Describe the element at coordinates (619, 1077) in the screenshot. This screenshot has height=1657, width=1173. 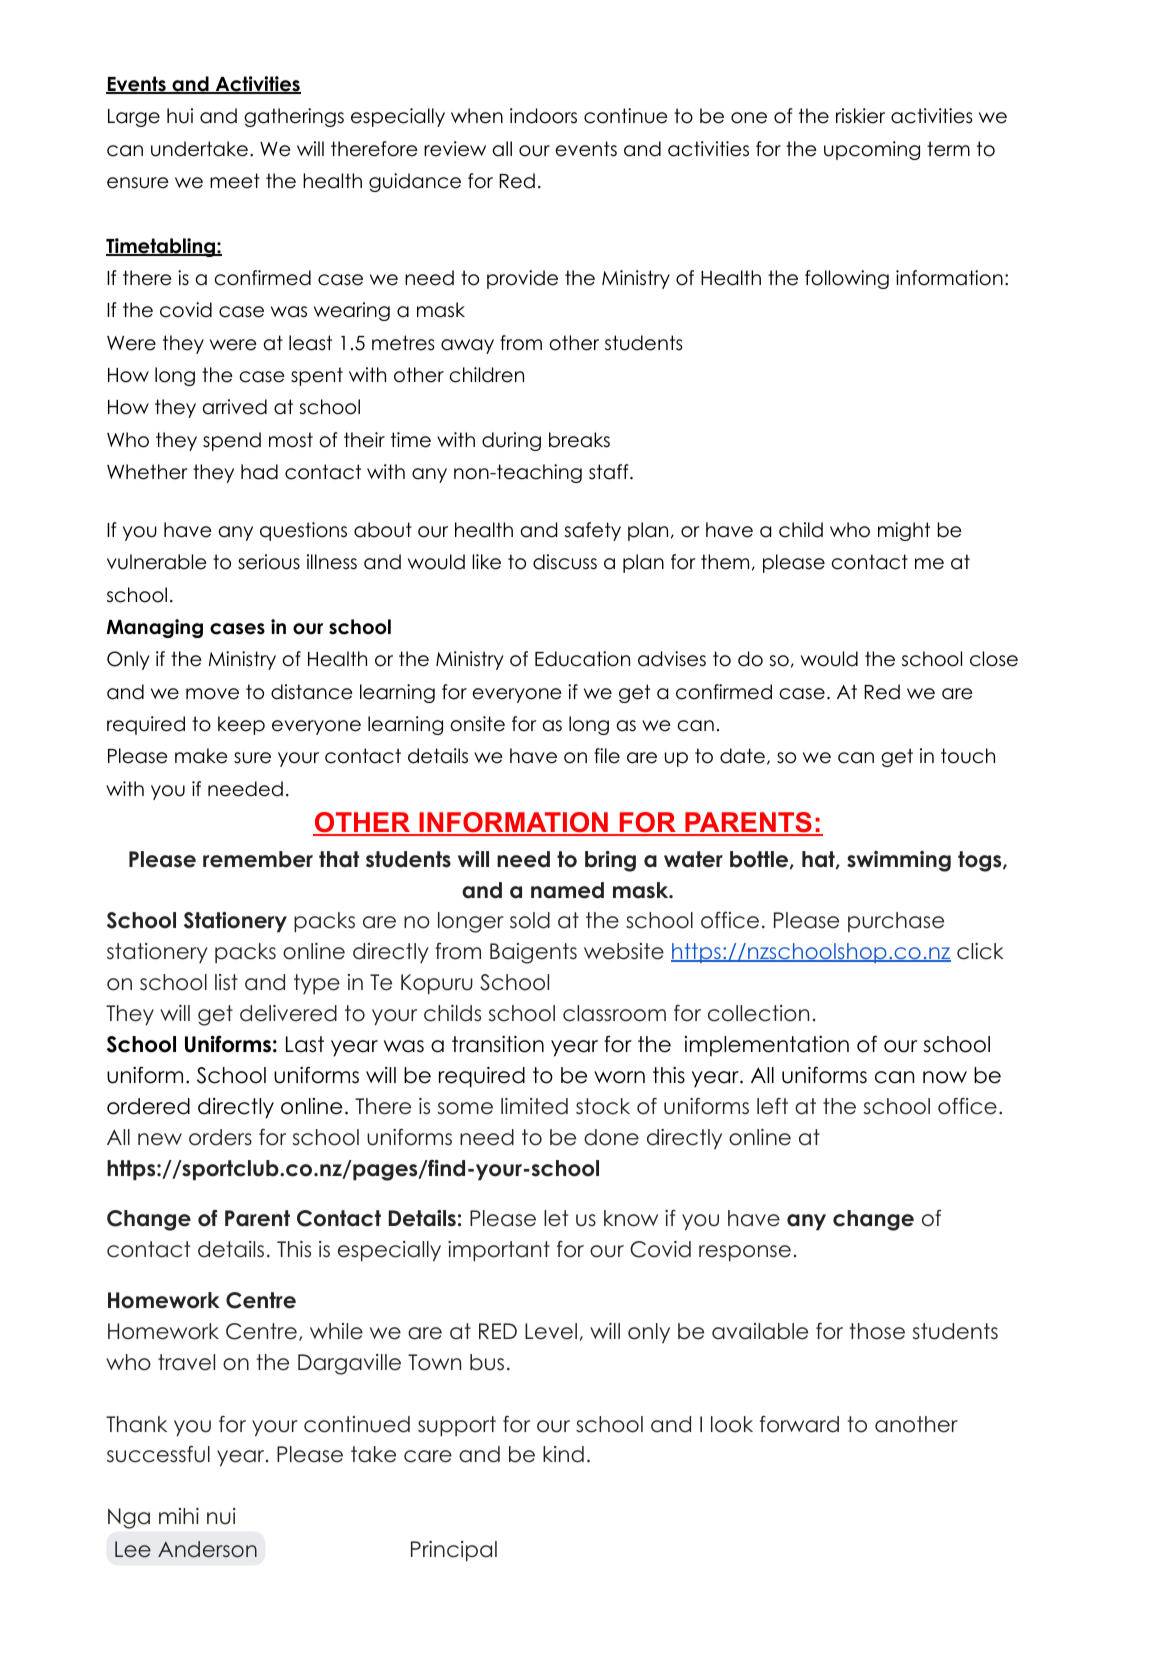
I see `worn` at that location.
